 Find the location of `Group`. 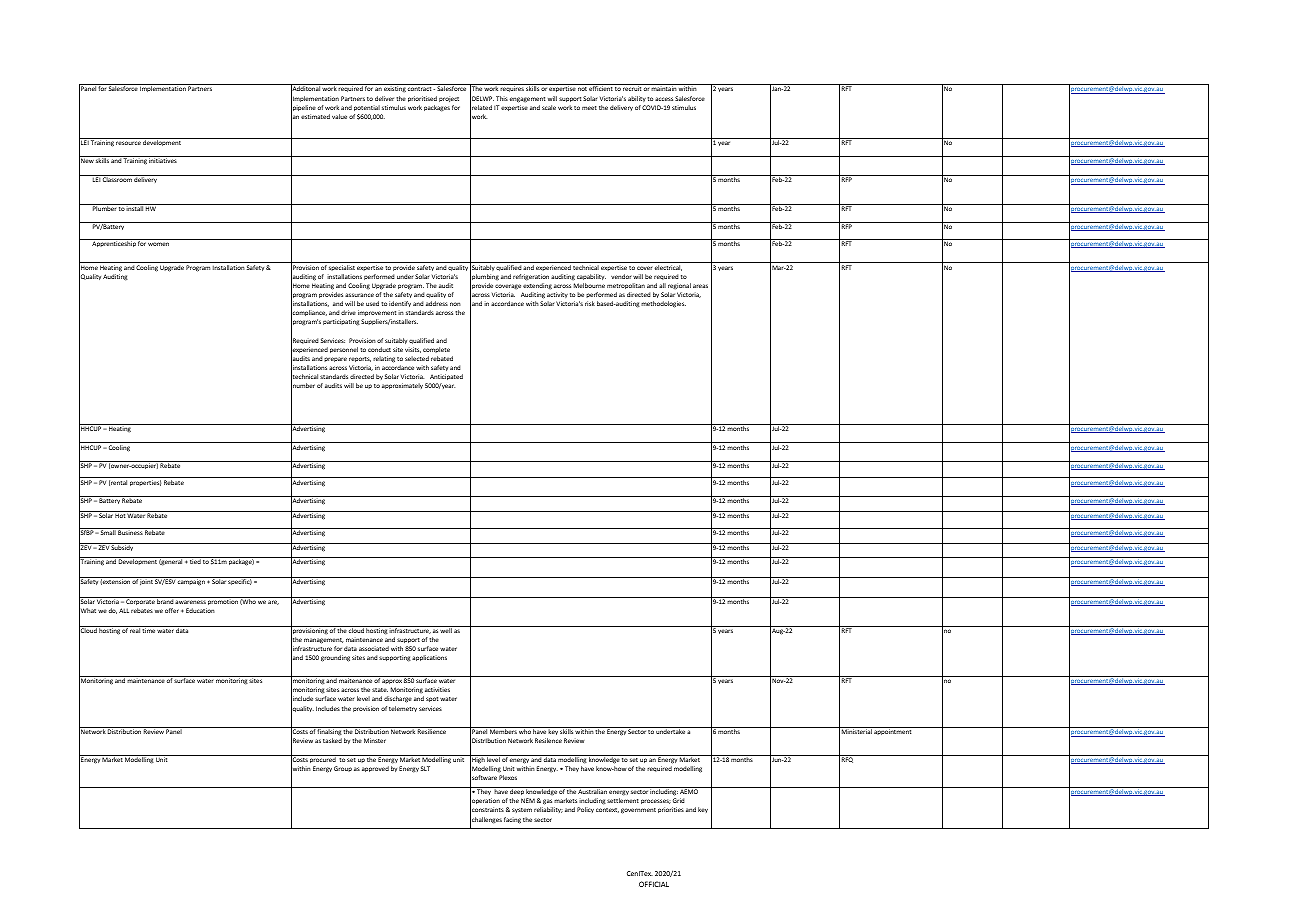

Group is located at coordinates (343, 769).
